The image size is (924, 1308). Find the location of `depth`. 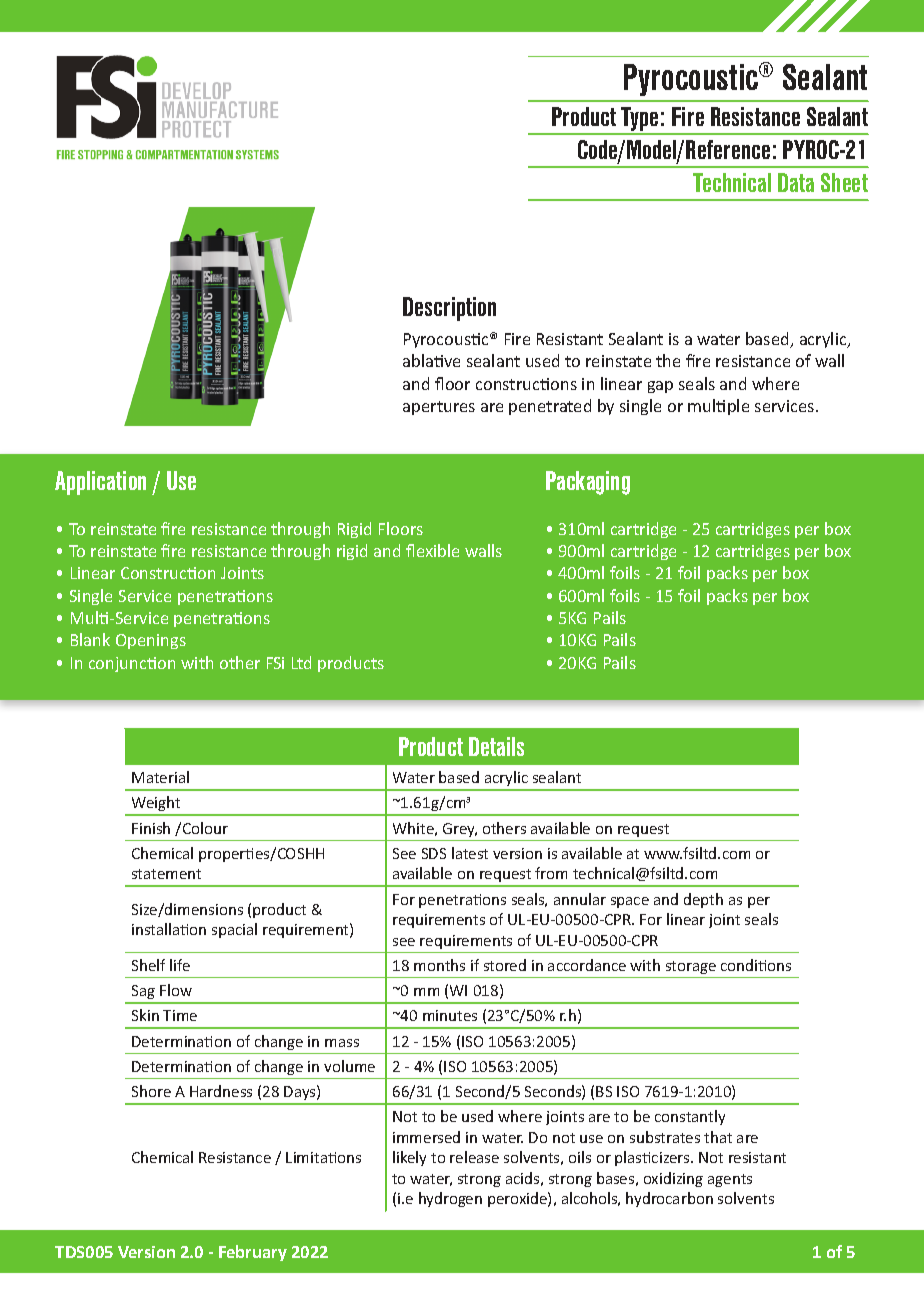

depth is located at coordinates (703, 900).
